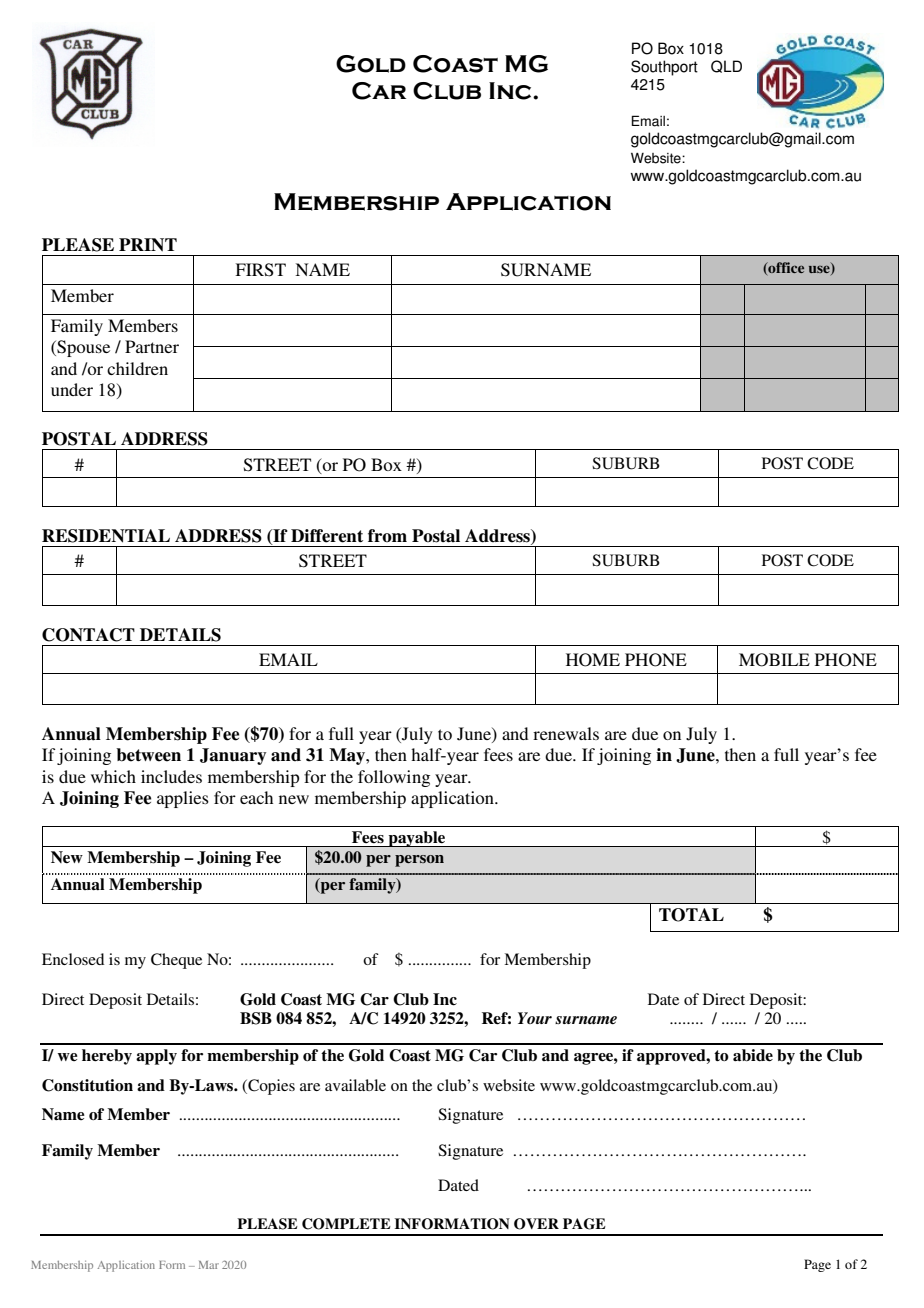  I want to click on Southport, so click(664, 68).
